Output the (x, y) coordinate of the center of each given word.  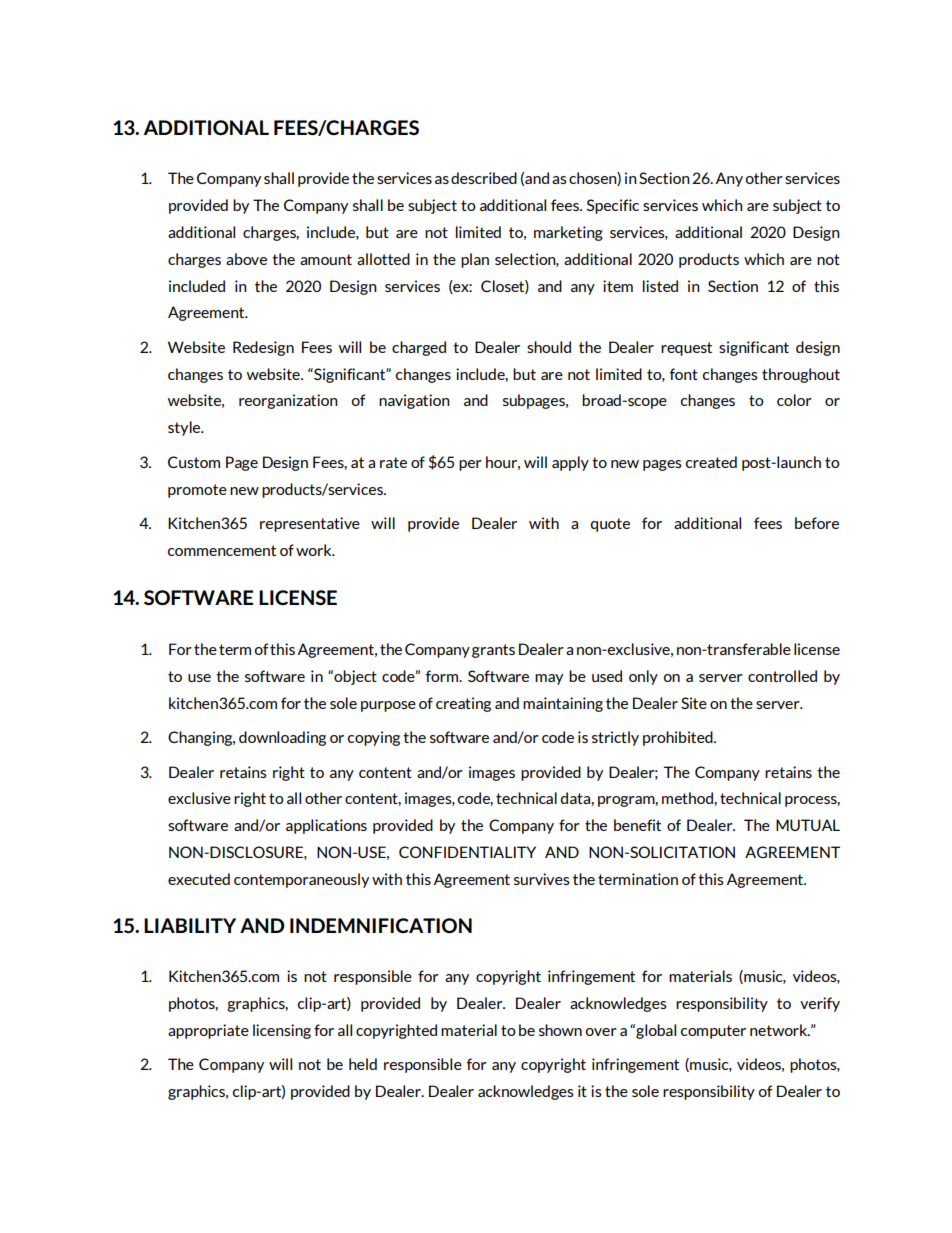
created (711, 462)
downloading (282, 738)
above (246, 259)
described (484, 178)
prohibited (679, 738)
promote (197, 491)
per (470, 465)
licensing (282, 1031)
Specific (613, 206)
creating (463, 704)
